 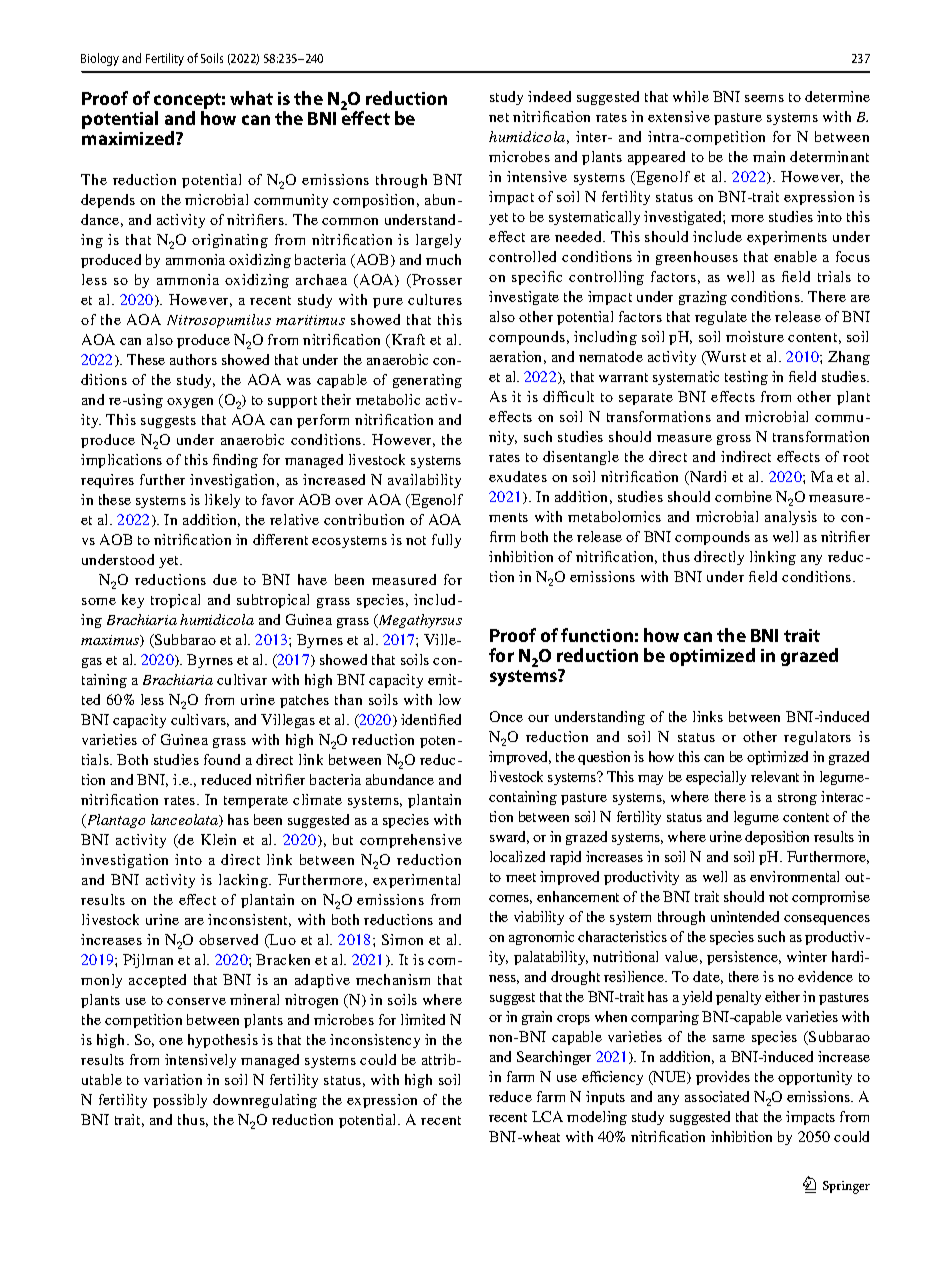 What do you see at coordinates (764, 98) in the page?
I see `seems` at bounding box center [764, 98].
